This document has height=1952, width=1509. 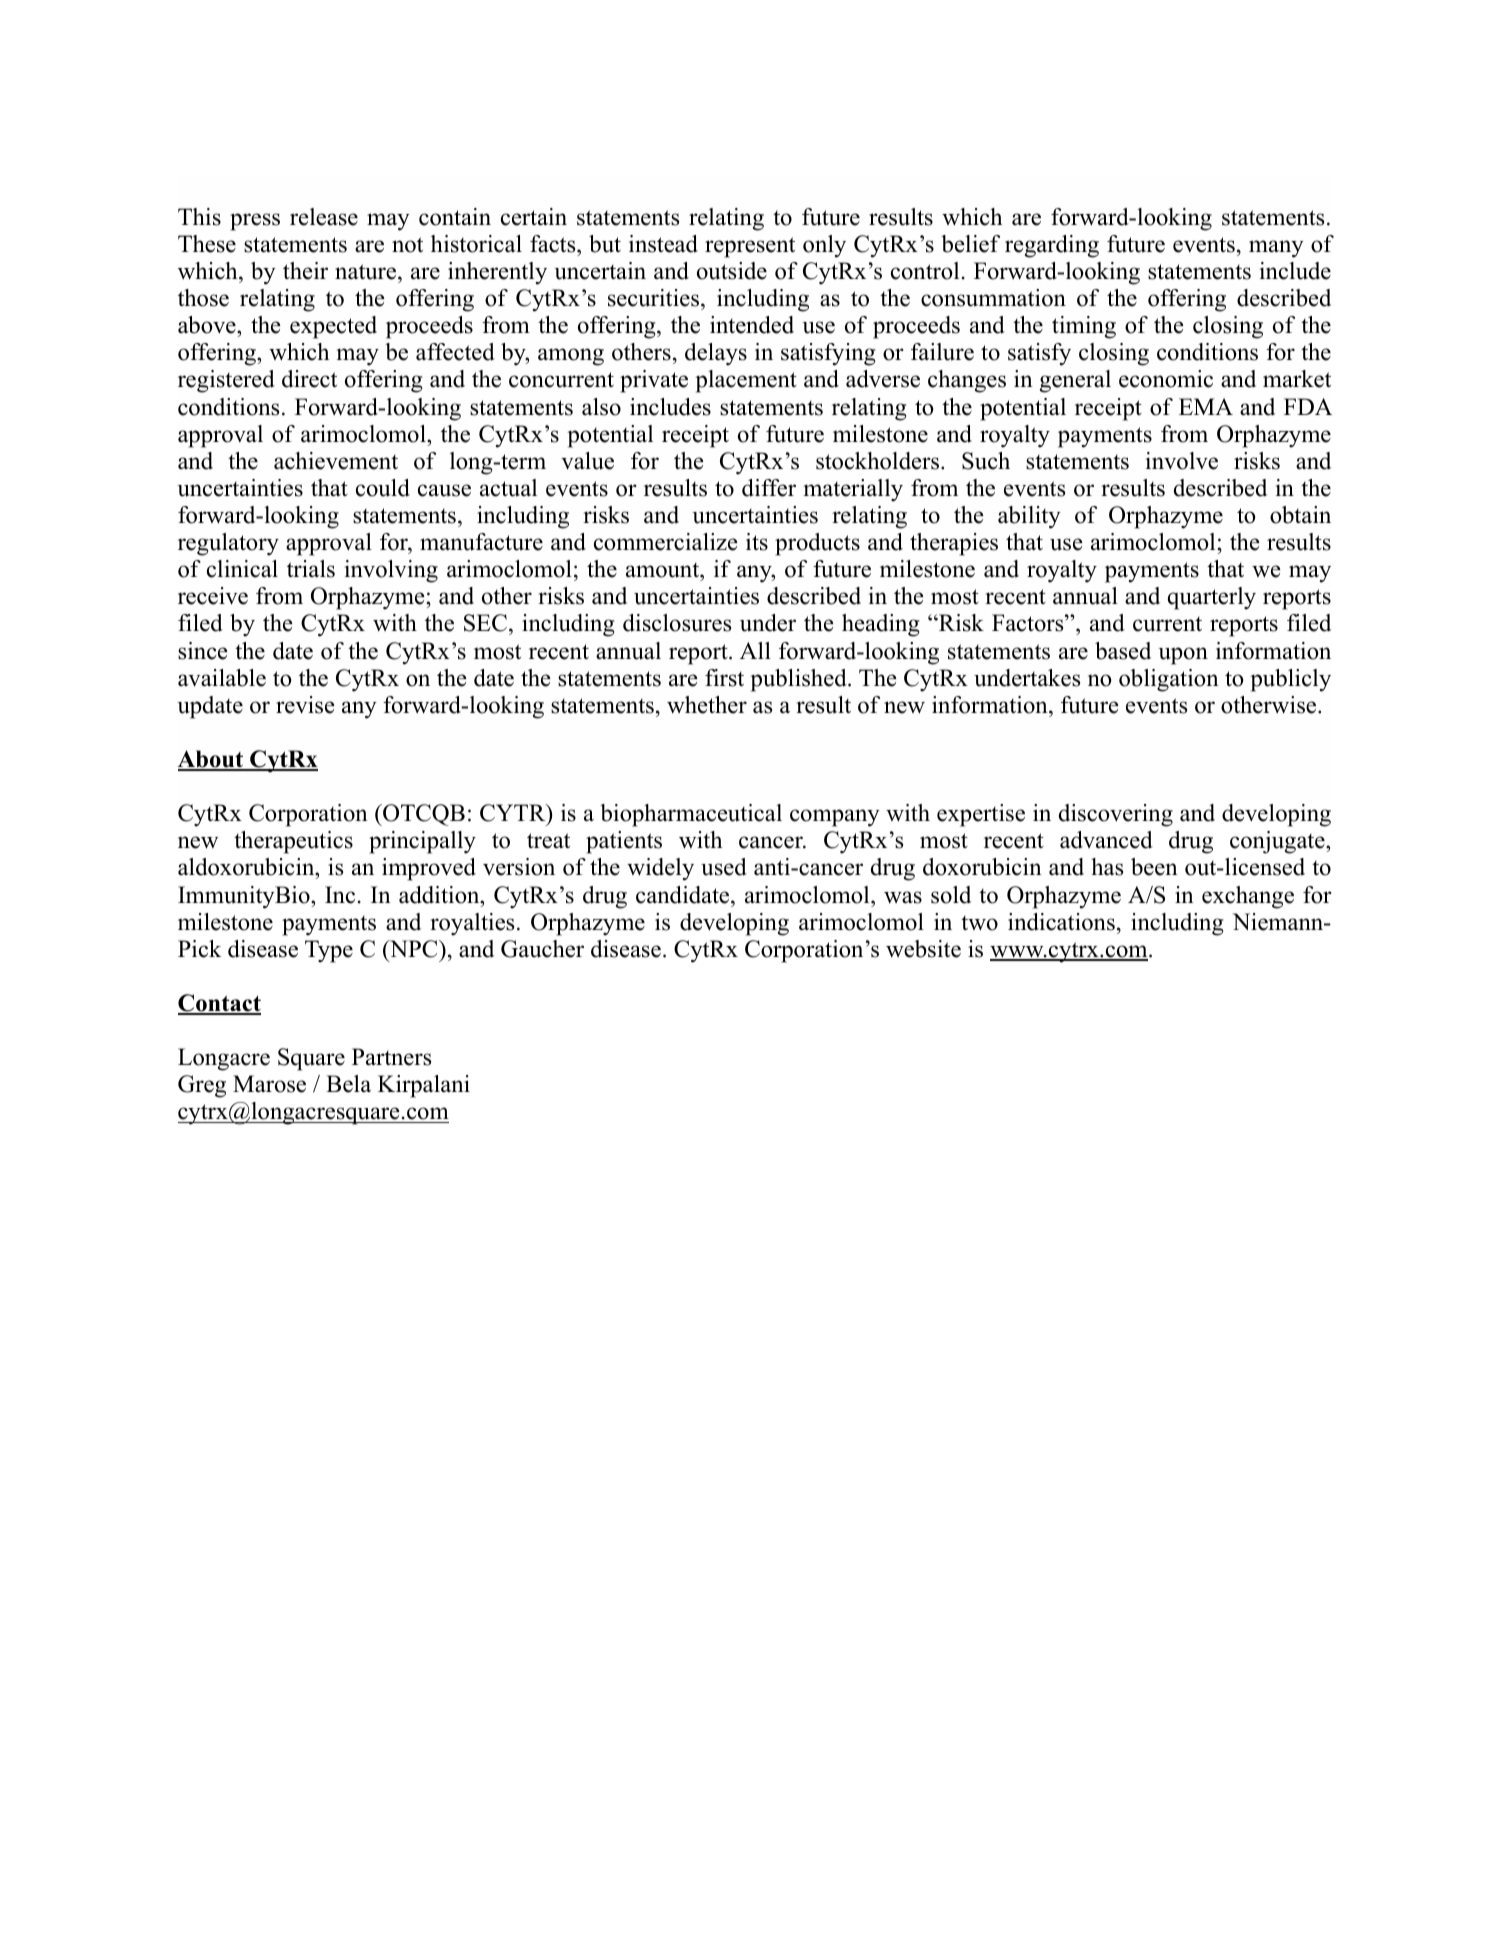 What do you see at coordinates (923, 949) in the document?
I see `website` at bounding box center [923, 949].
